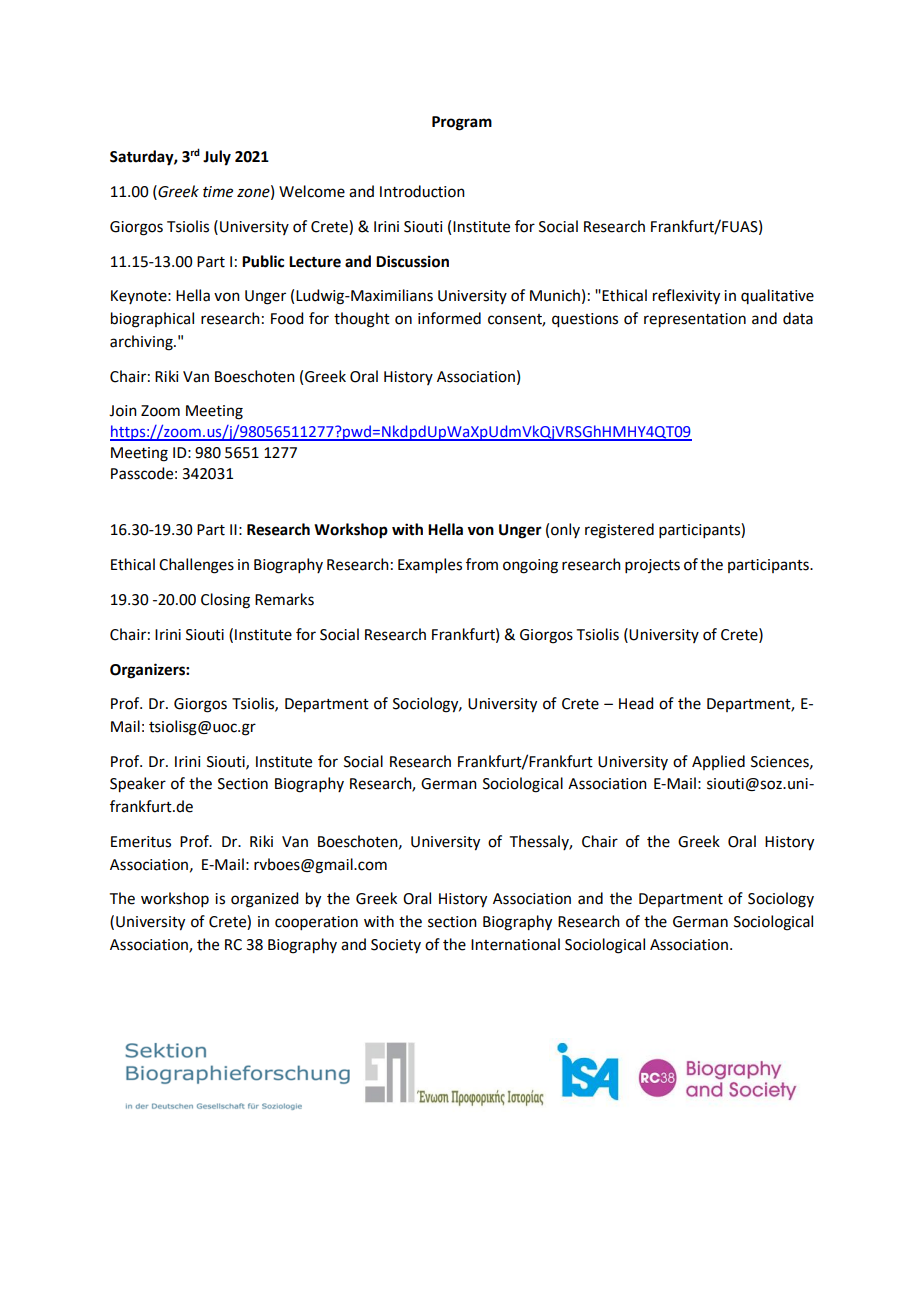  I want to click on reflexivity, so click(686, 297).
